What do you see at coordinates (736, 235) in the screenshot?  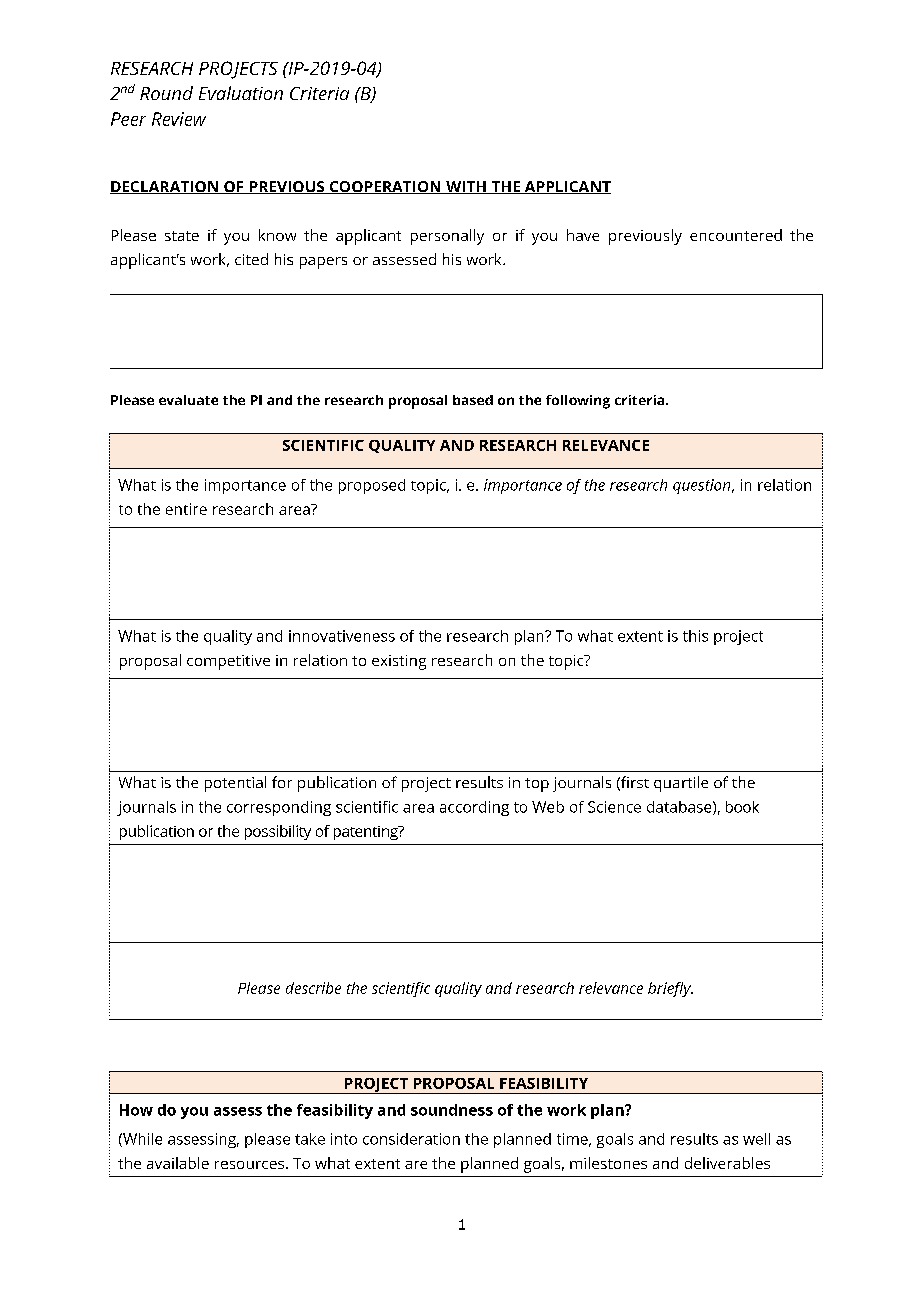 I see `encountered` at bounding box center [736, 235].
